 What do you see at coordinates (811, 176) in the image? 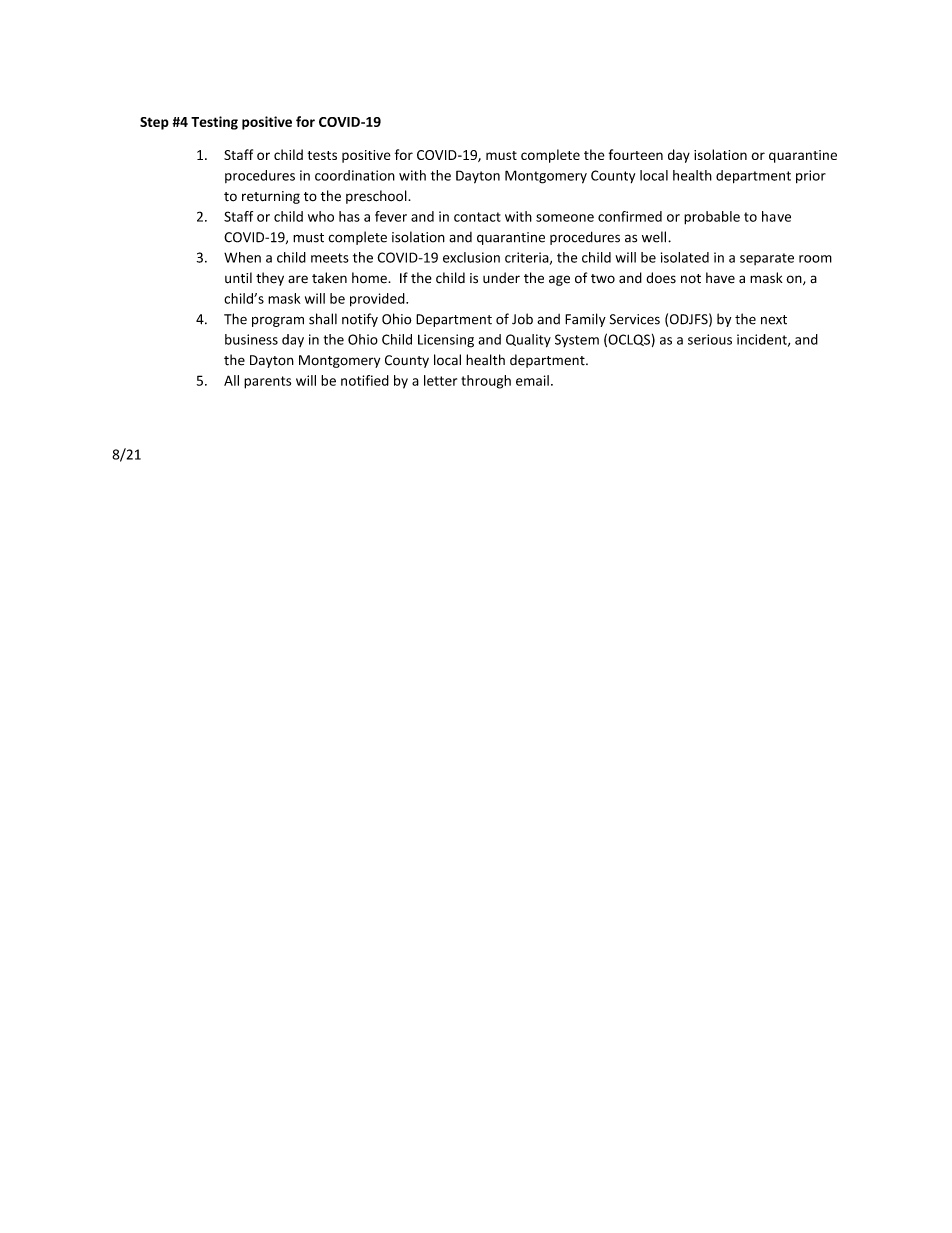
I see `prior` at bounding box center [811, 176].
